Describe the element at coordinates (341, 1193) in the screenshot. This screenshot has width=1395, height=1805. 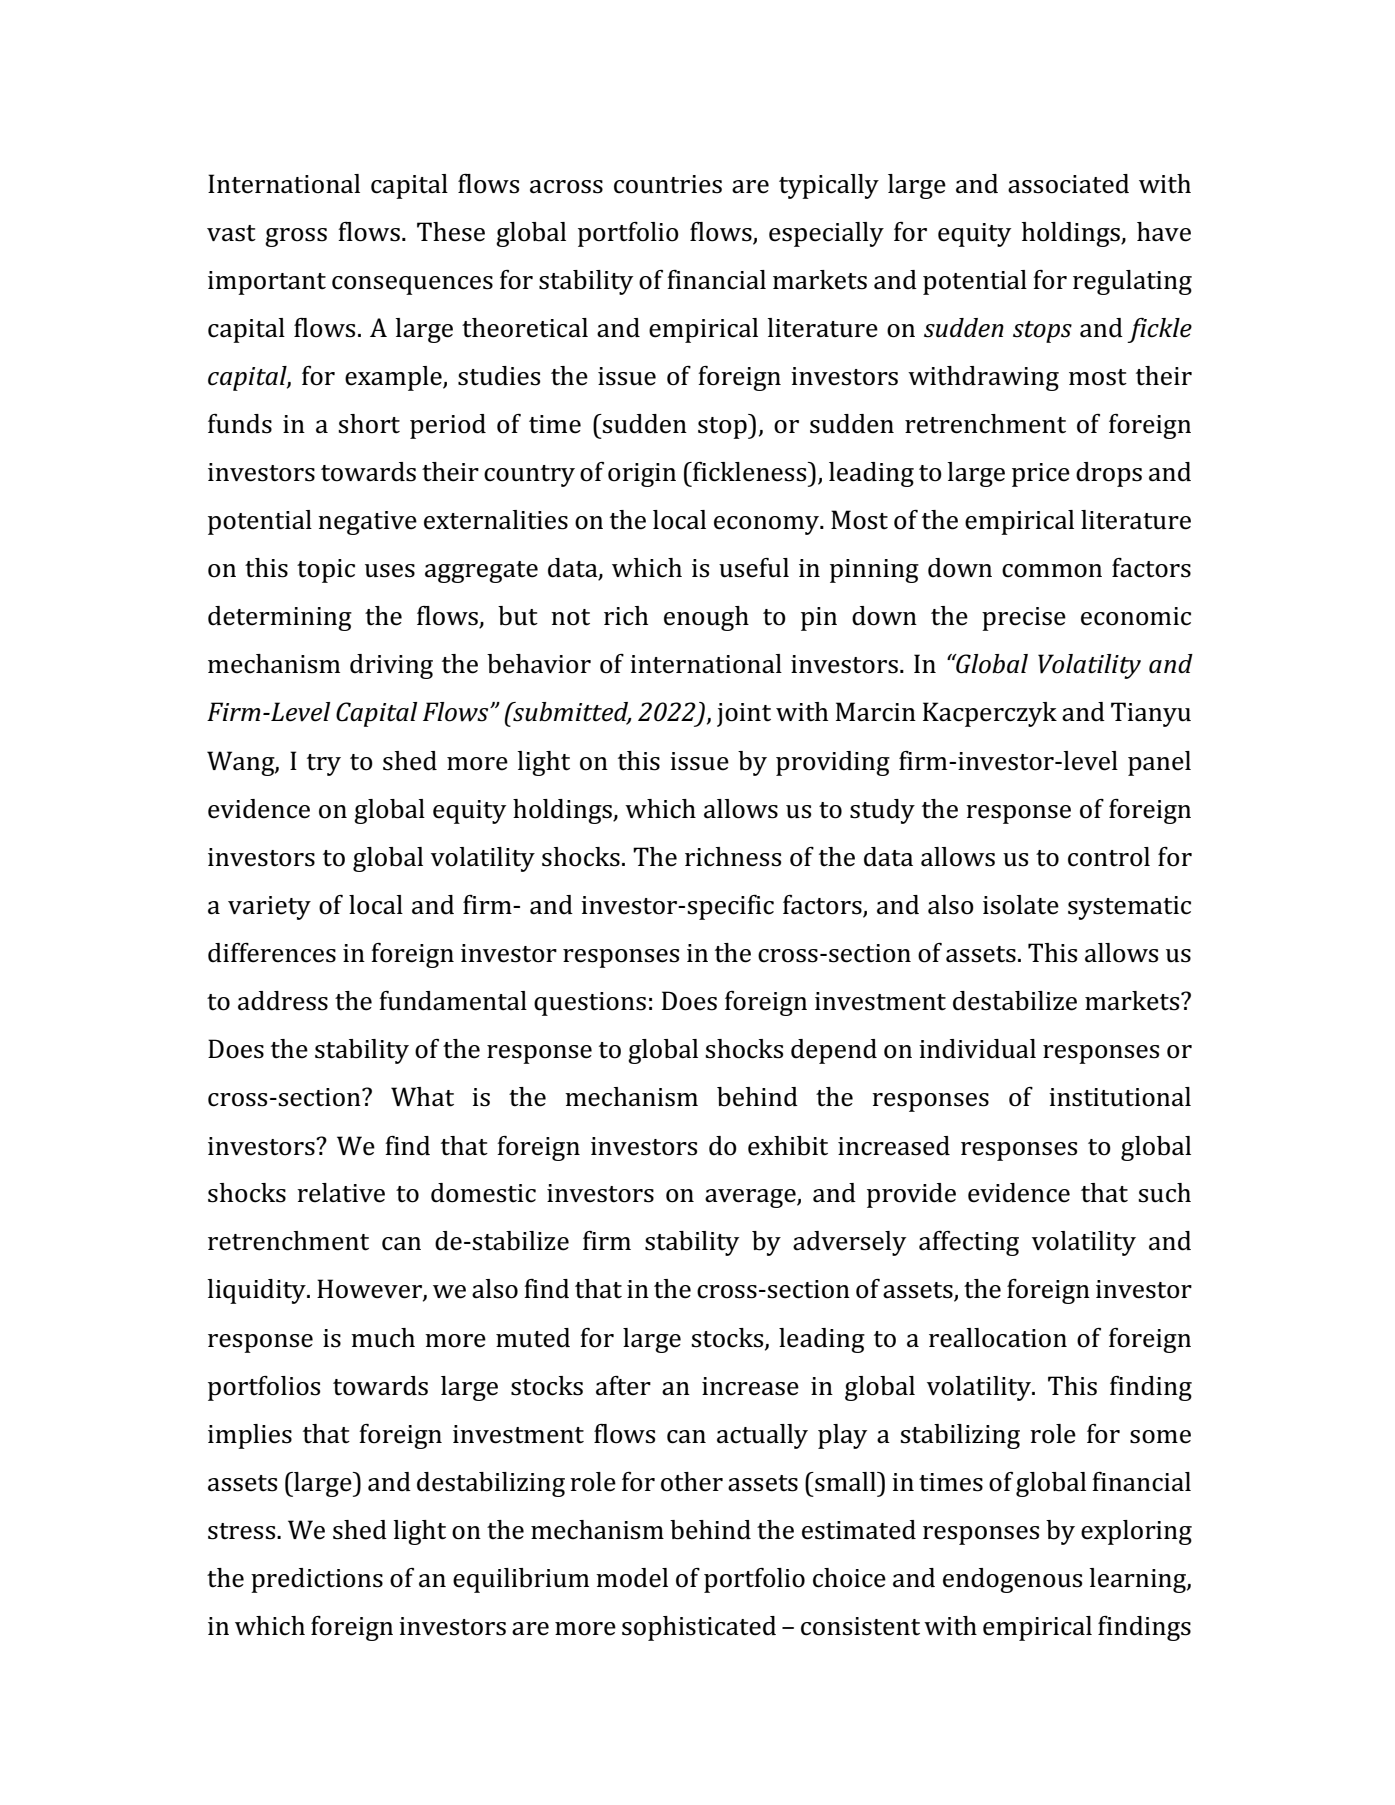
I see `relative` at that location.
